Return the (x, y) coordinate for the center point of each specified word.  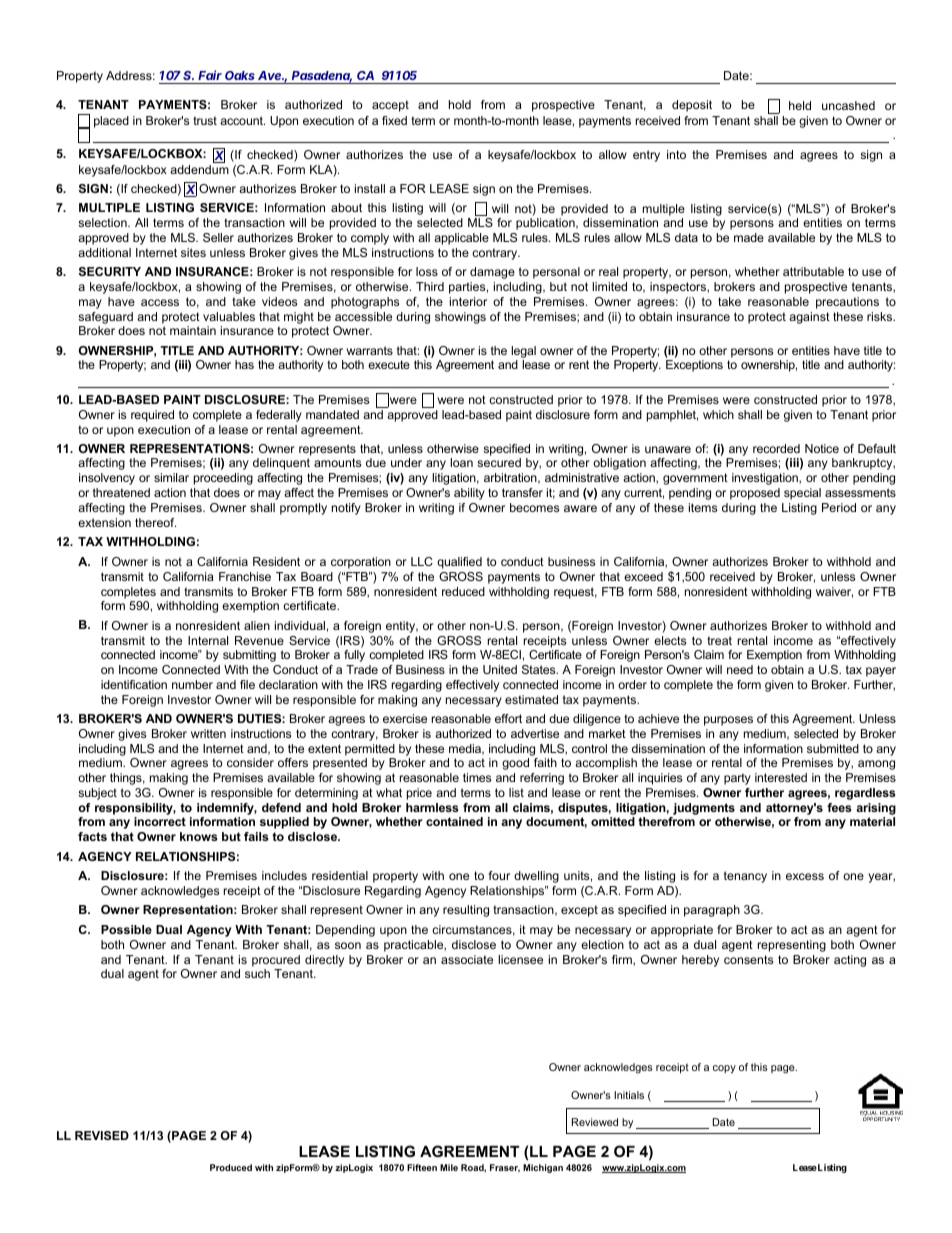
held (800, 105)
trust (205, 120)
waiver (834, 592)
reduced (463, 591)
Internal (208, 640)
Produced (231, 1167)
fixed (394, 120)
